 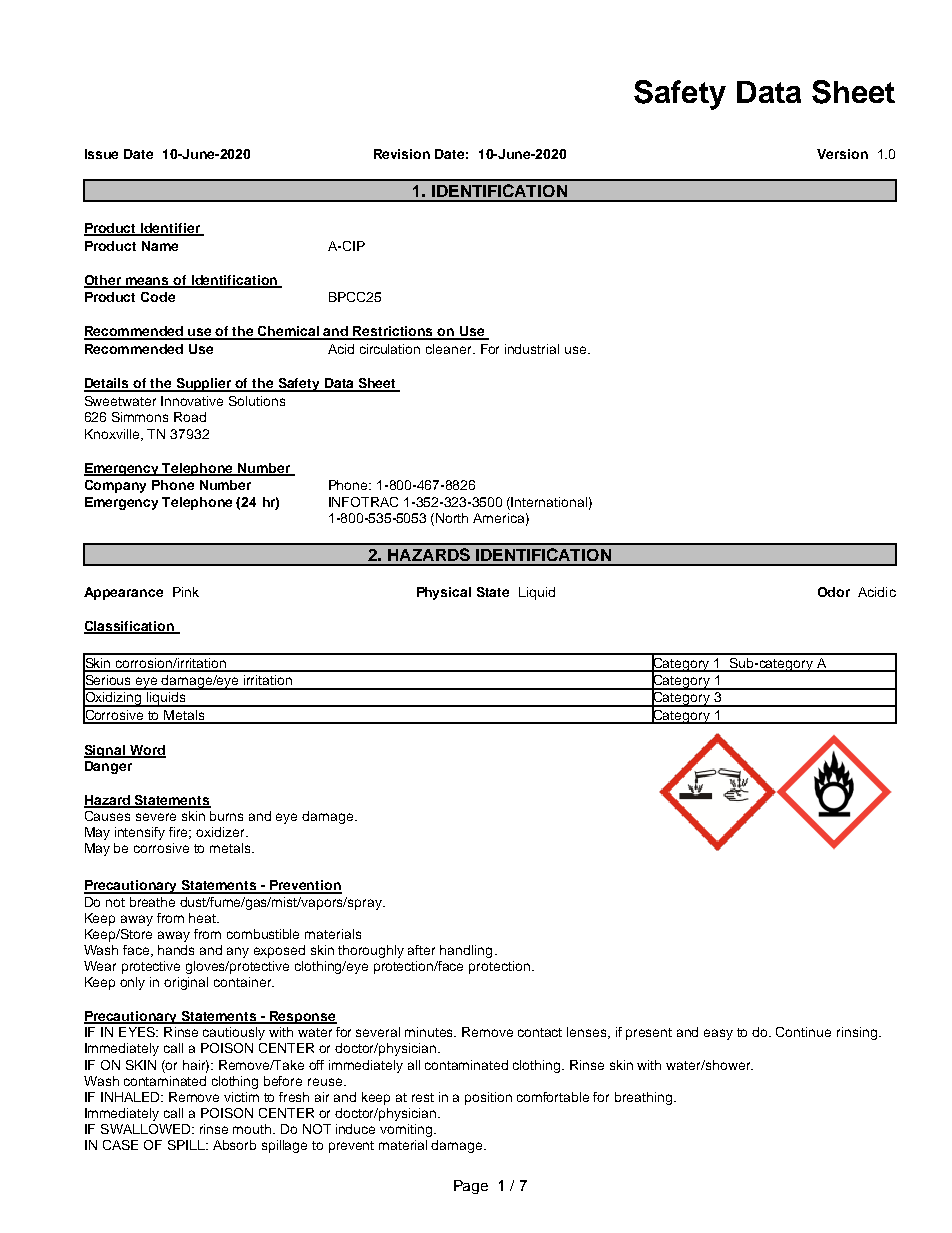 What do you see at coordinates (803, 1032) in the page?
I see `Continue` at bounding box center [803, 1032].
